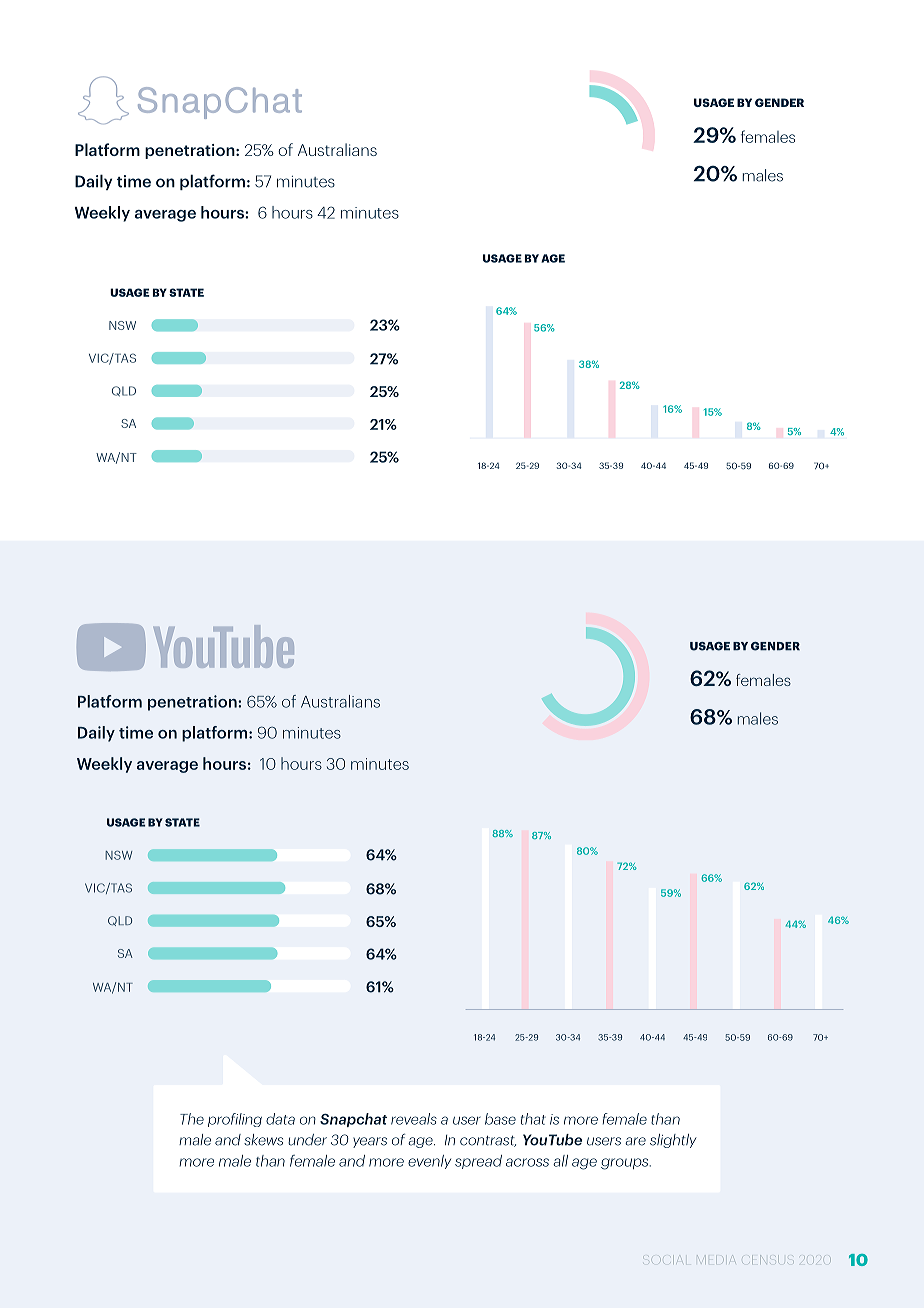 The image size is (924, 1308). What do you see at coordinates (488, 1141) in the image?
I see `contrast` at bounding box center [488, 1141].
